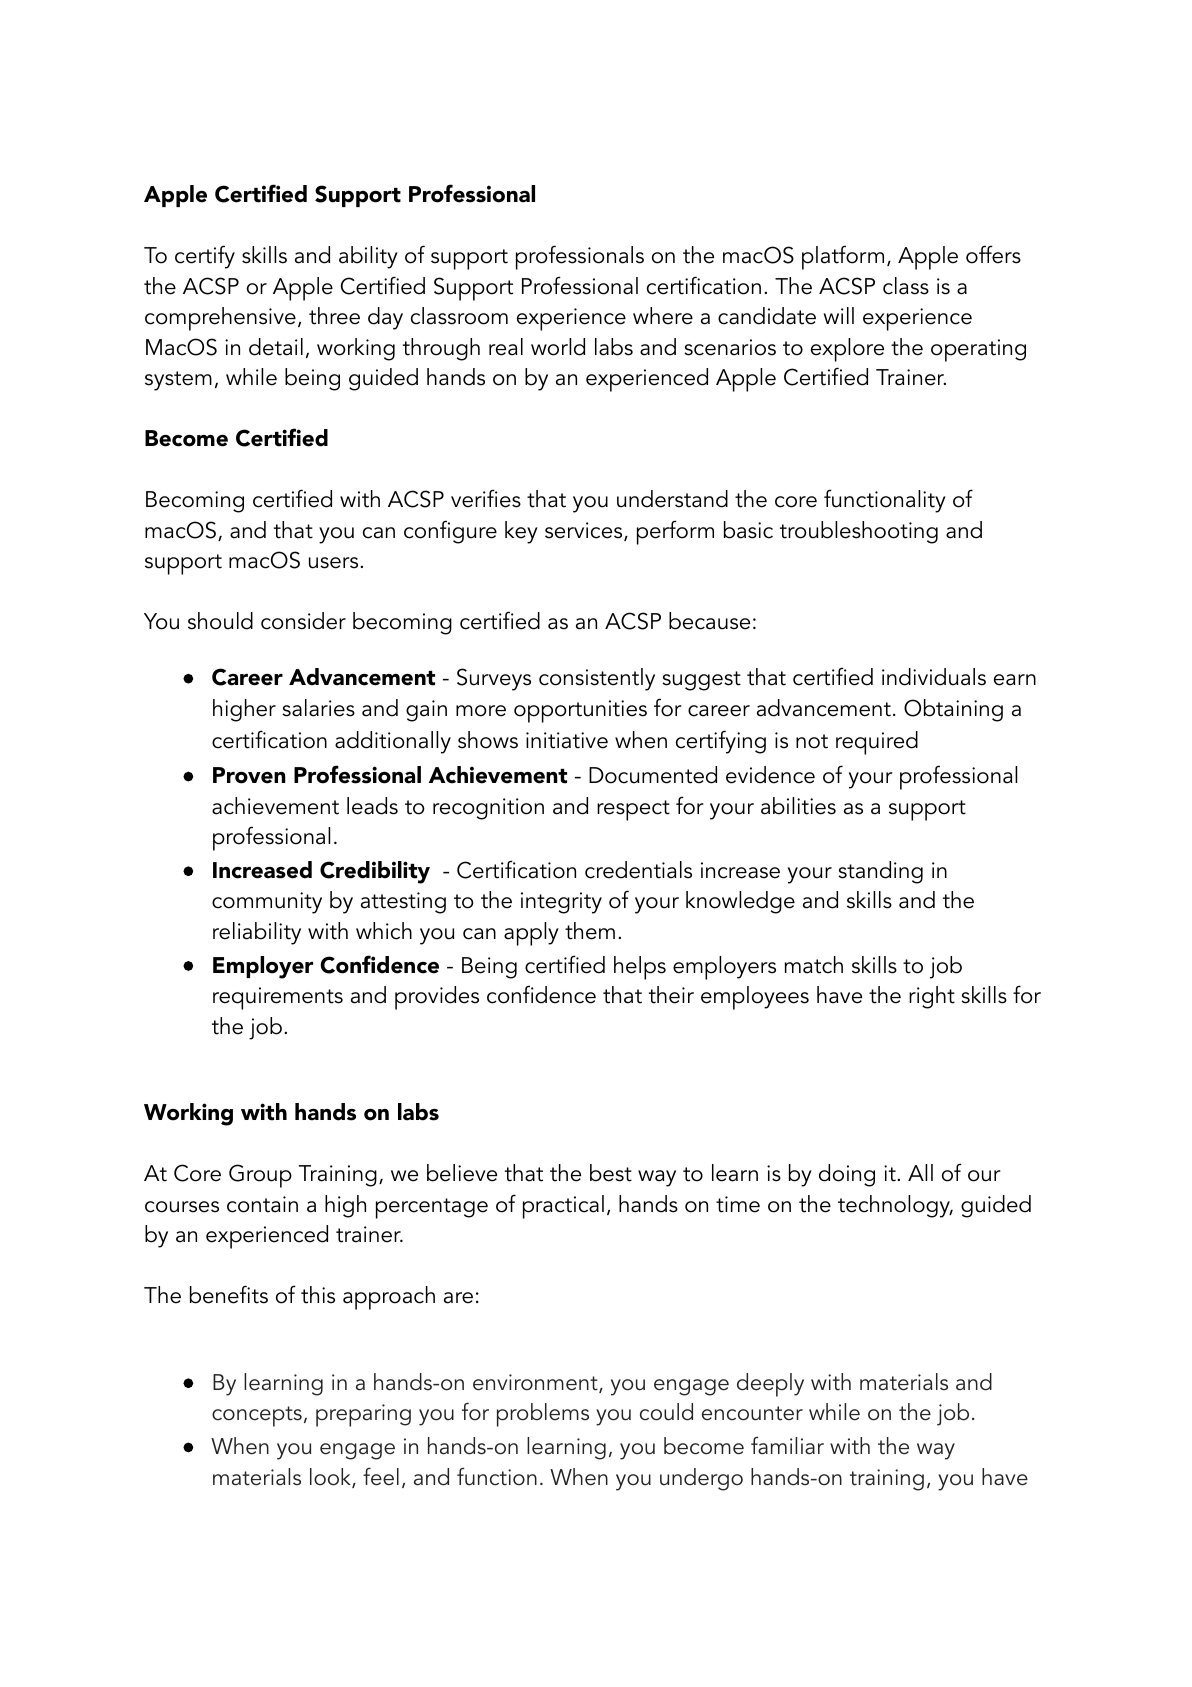  Describe the element at coordinates (558, 347) in the image. I see `world` at that location.
